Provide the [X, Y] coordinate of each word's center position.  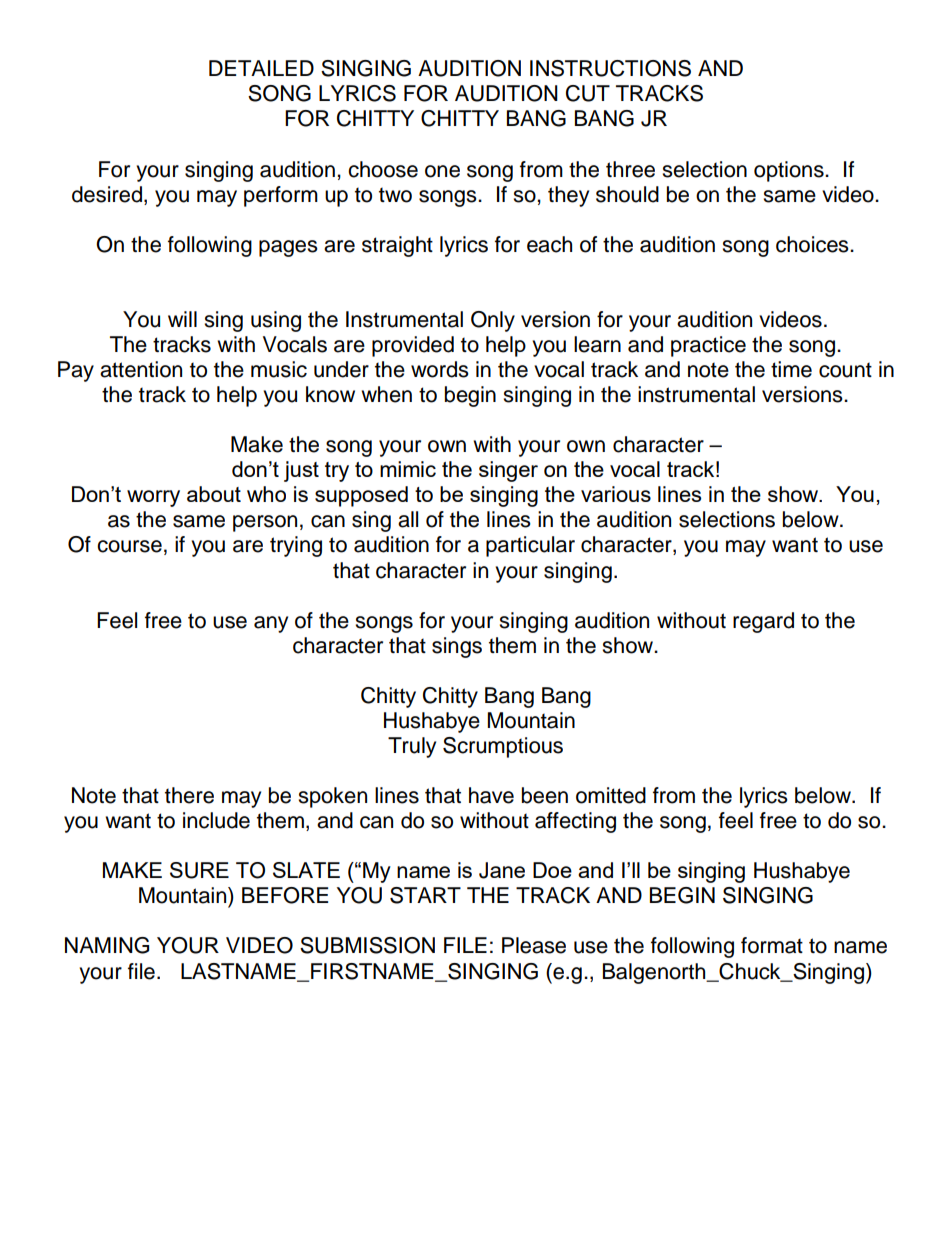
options [790, 171]
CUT [588, 93]
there [189, 795]
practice [708, 346]
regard [763, 622]
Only [493, 321]
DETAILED [261, 68]
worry [153, 498]
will [182, 319]
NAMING [107, 945]
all [408, 519]
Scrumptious [503, 747]
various [616, 494]
